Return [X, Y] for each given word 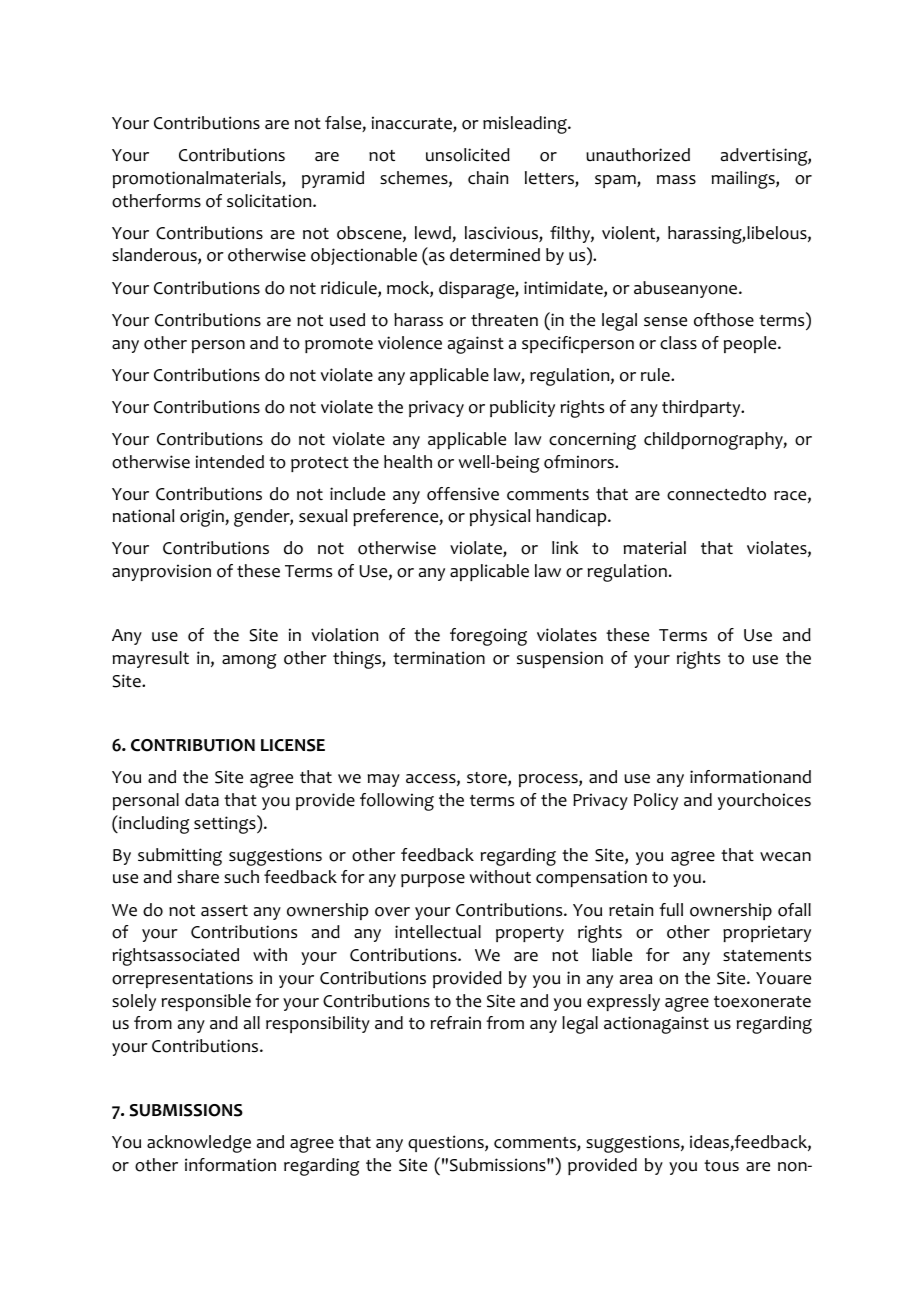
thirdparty [702, 408]
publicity [522, 408]
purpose [433, 880]
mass [676, 179]
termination [439, 658]
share [198, 877]
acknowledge [199, 1144]
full [671, 910]
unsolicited [468, 155]
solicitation [270, 201]
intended [230, 462]
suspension [560, 659]
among [249, 661]
